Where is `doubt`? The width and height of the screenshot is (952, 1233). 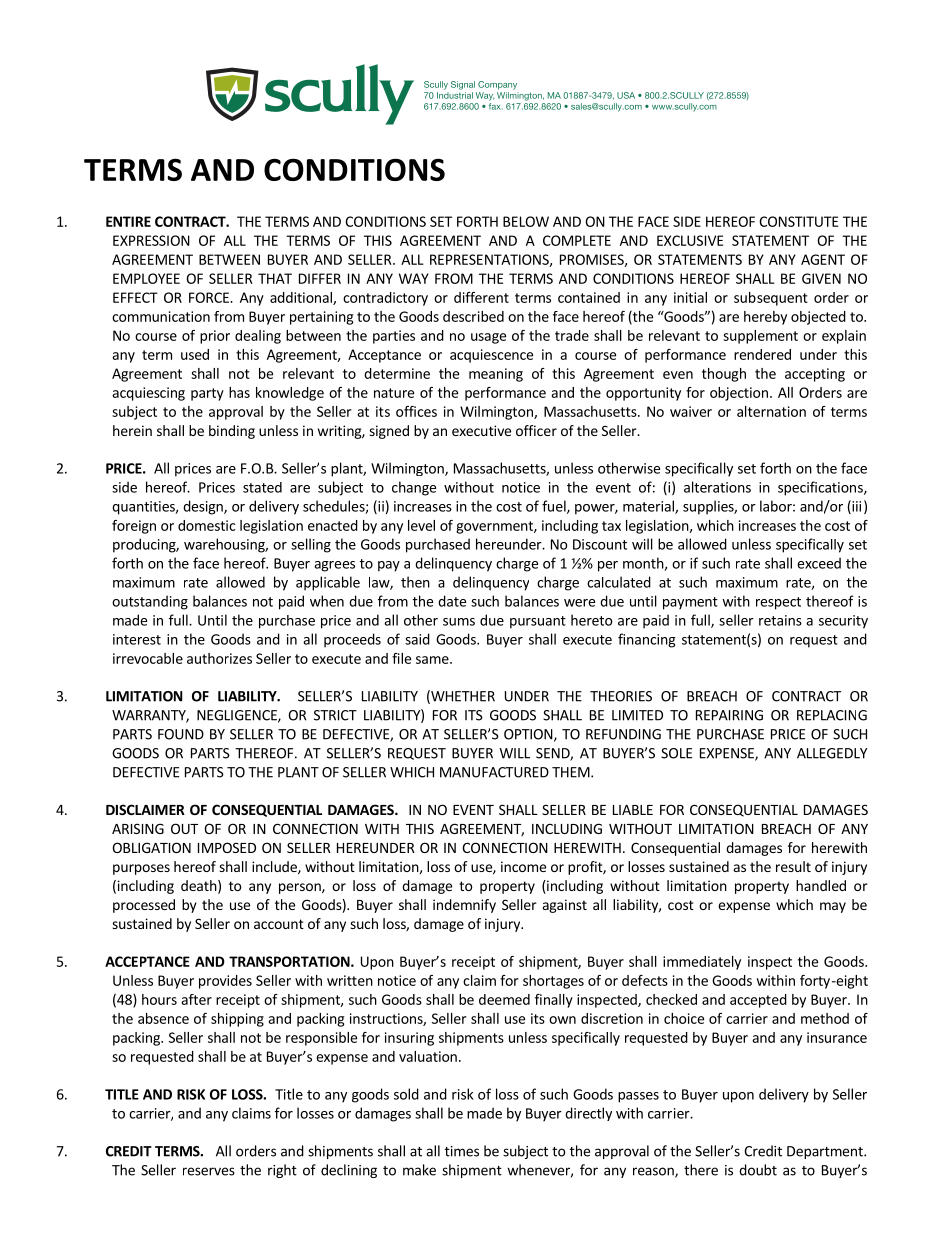
doubt is located at coordinates (758, 1170).
